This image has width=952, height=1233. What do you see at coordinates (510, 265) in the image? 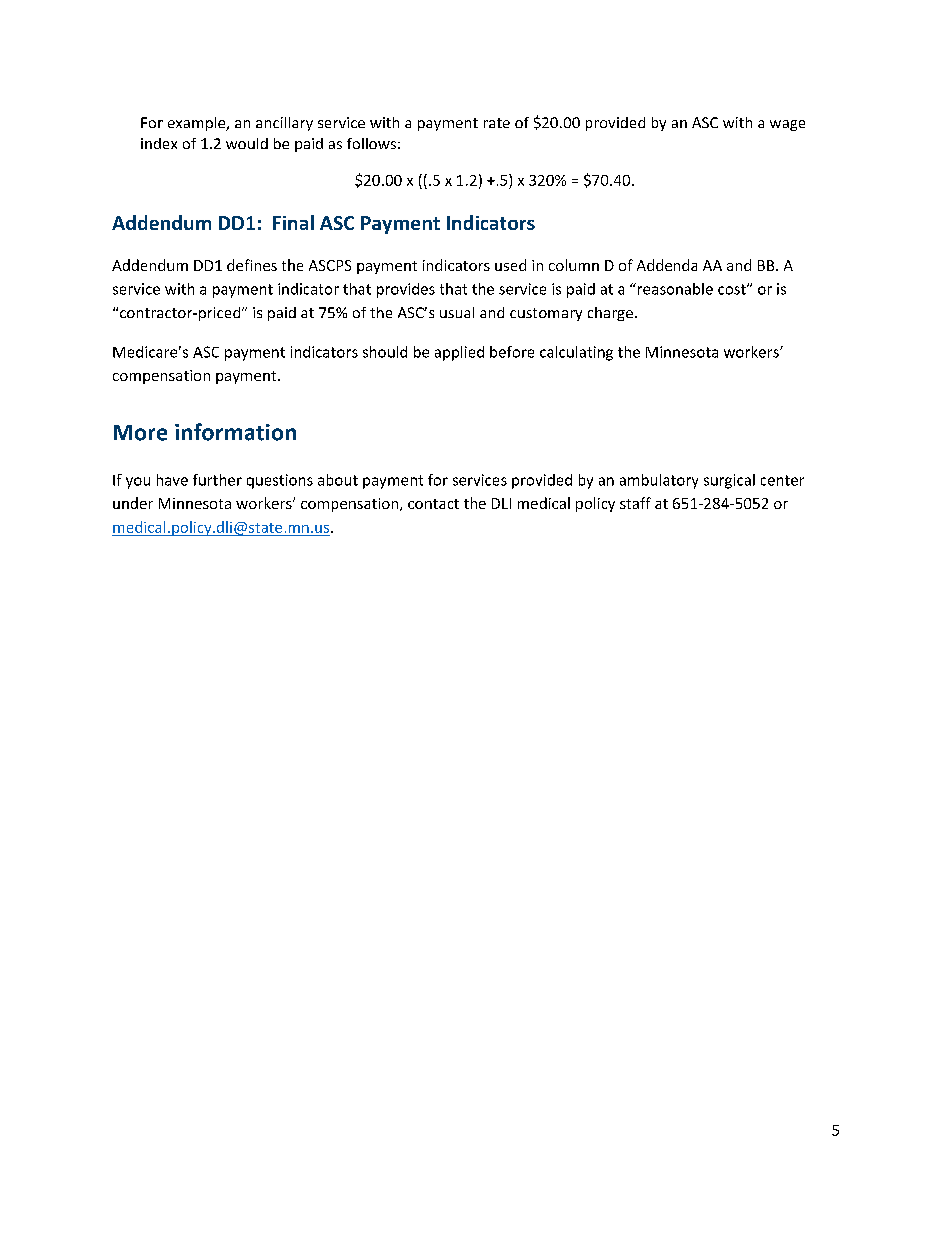
I see `used` at bounding box center [510, 265].
